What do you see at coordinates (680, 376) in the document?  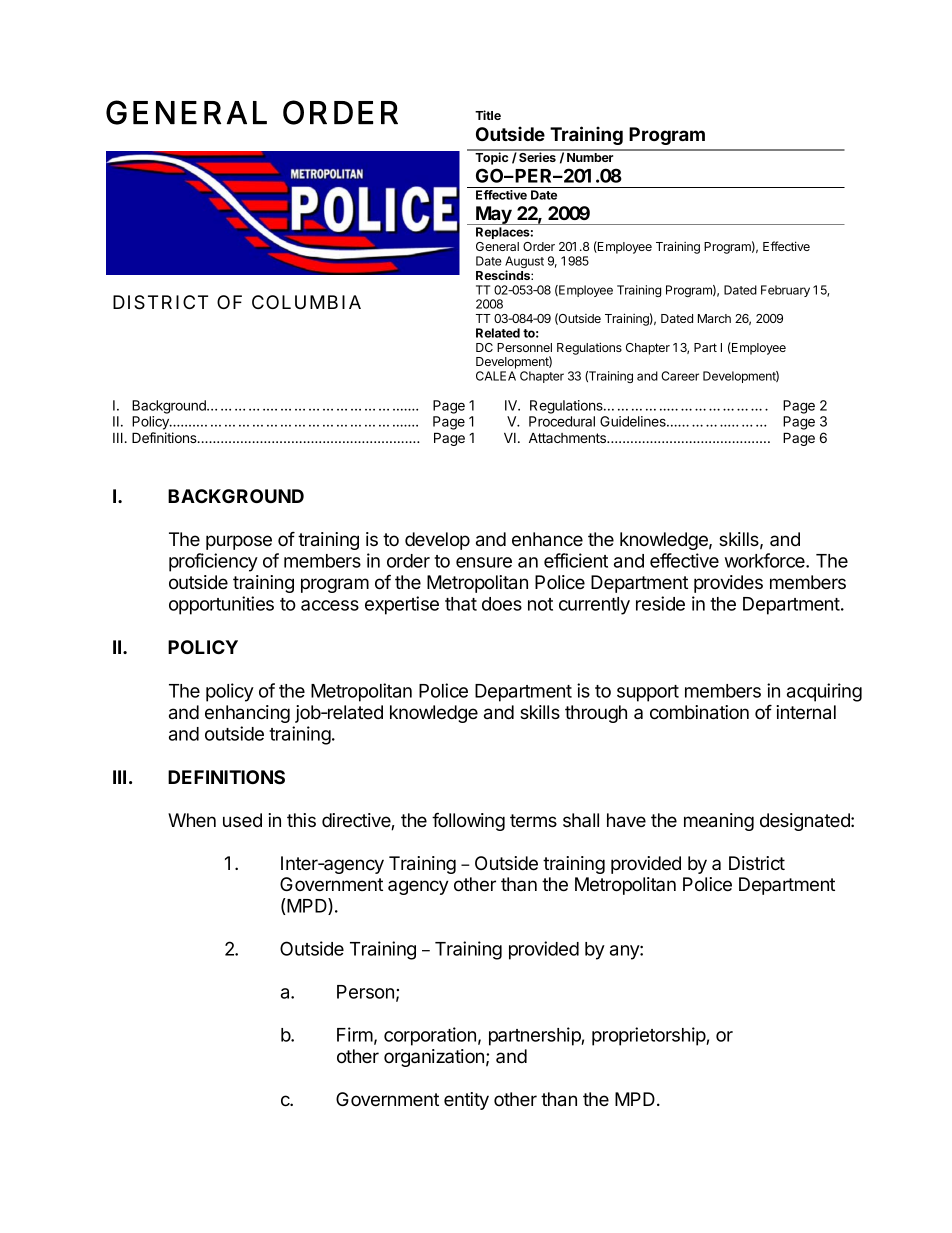 I see `Career` at bounding box center [680, 376].
